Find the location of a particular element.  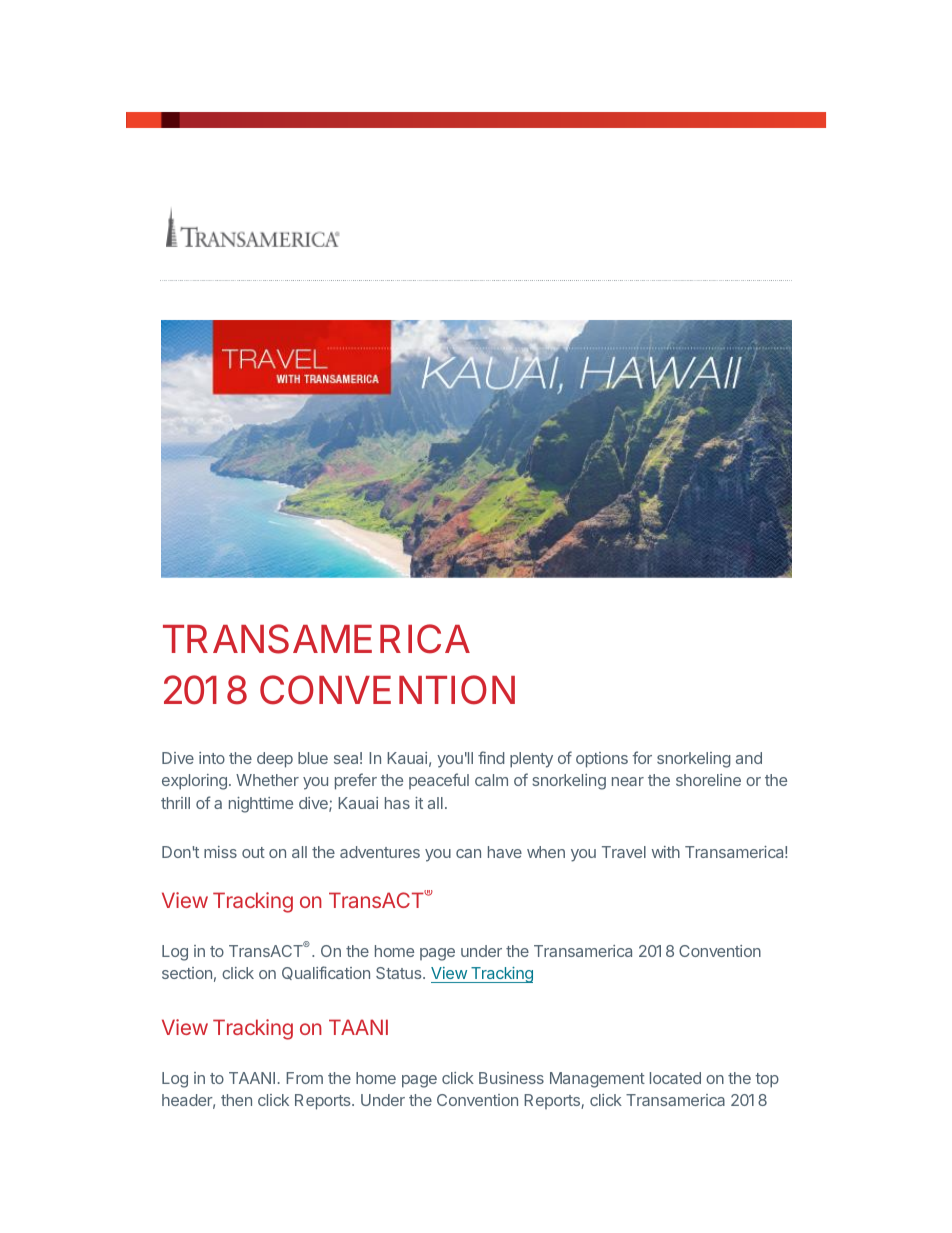

shoreline is located at coordinates (708, 780).
